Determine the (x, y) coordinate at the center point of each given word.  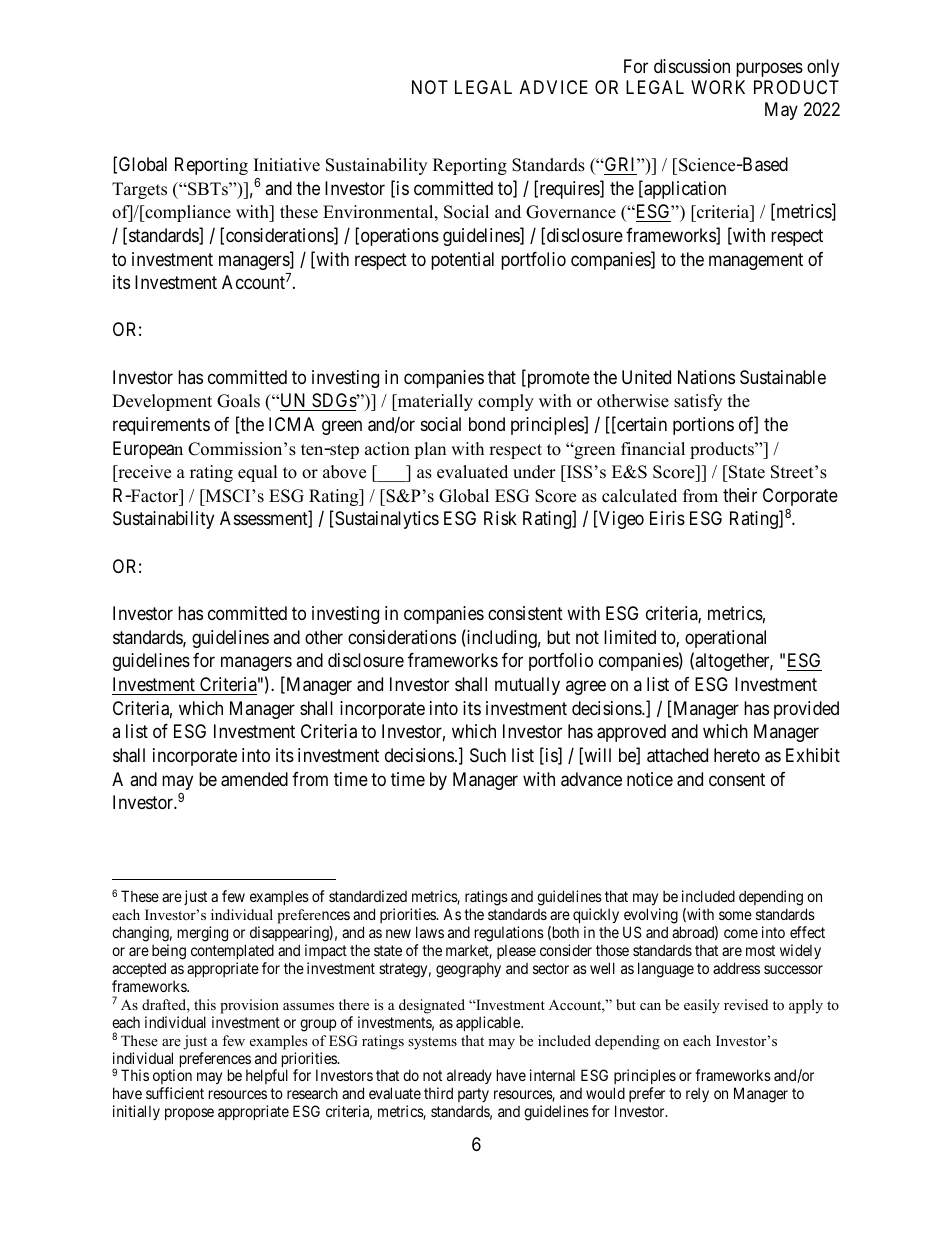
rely (697, 1094)
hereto (737, 755)
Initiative (287, 165)
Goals (238, 401)
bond (487, 424)
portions (703, 426)
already (469, 1078)
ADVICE (554, 87)
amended (254, 779)
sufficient (175, 1093)
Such (488, 755)
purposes (769, 69)
